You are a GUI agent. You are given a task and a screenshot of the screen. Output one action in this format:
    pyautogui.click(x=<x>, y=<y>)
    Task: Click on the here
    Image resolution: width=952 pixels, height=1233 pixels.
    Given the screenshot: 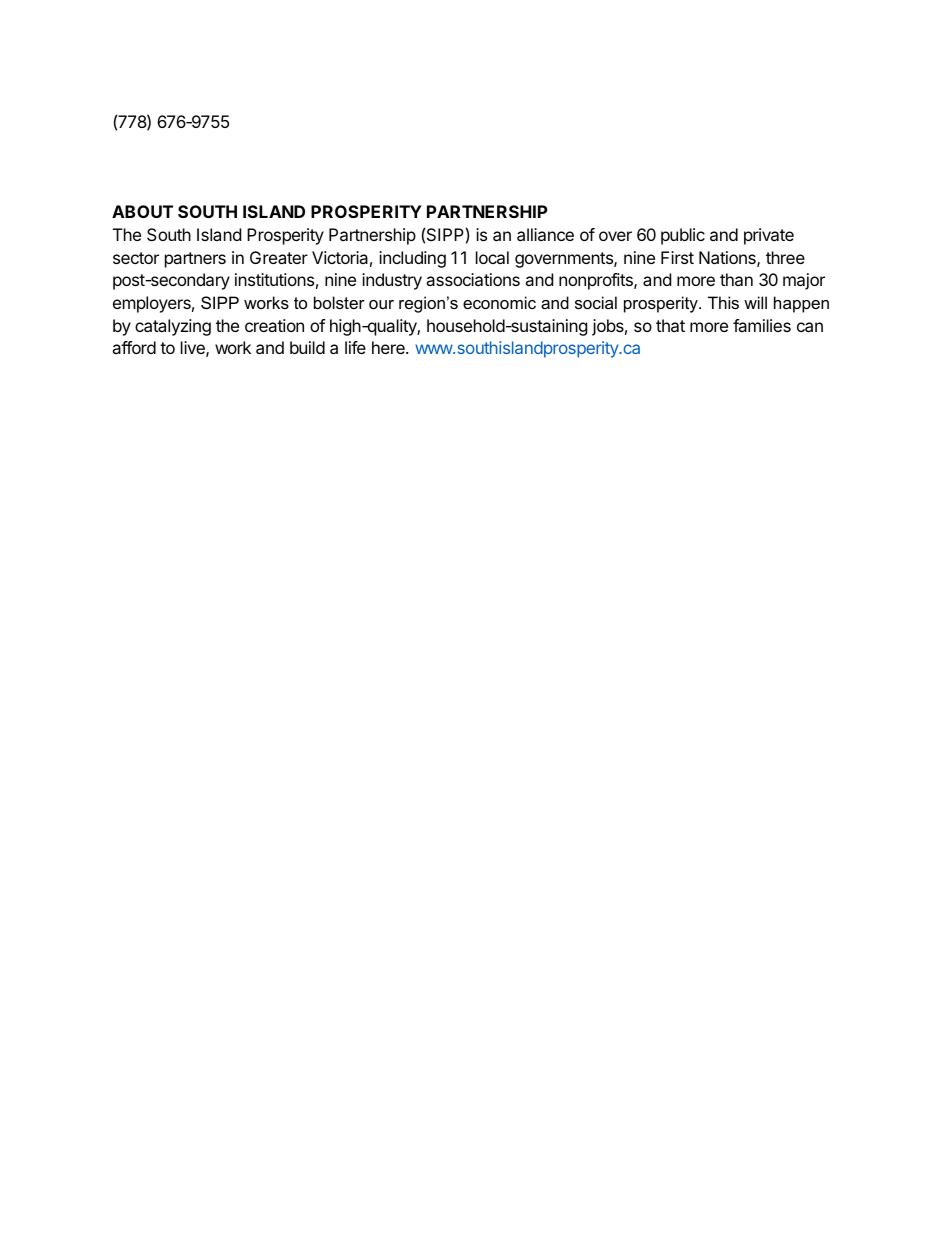 What is the action you would take?
    pyautogui.click(x=389, y=347)
